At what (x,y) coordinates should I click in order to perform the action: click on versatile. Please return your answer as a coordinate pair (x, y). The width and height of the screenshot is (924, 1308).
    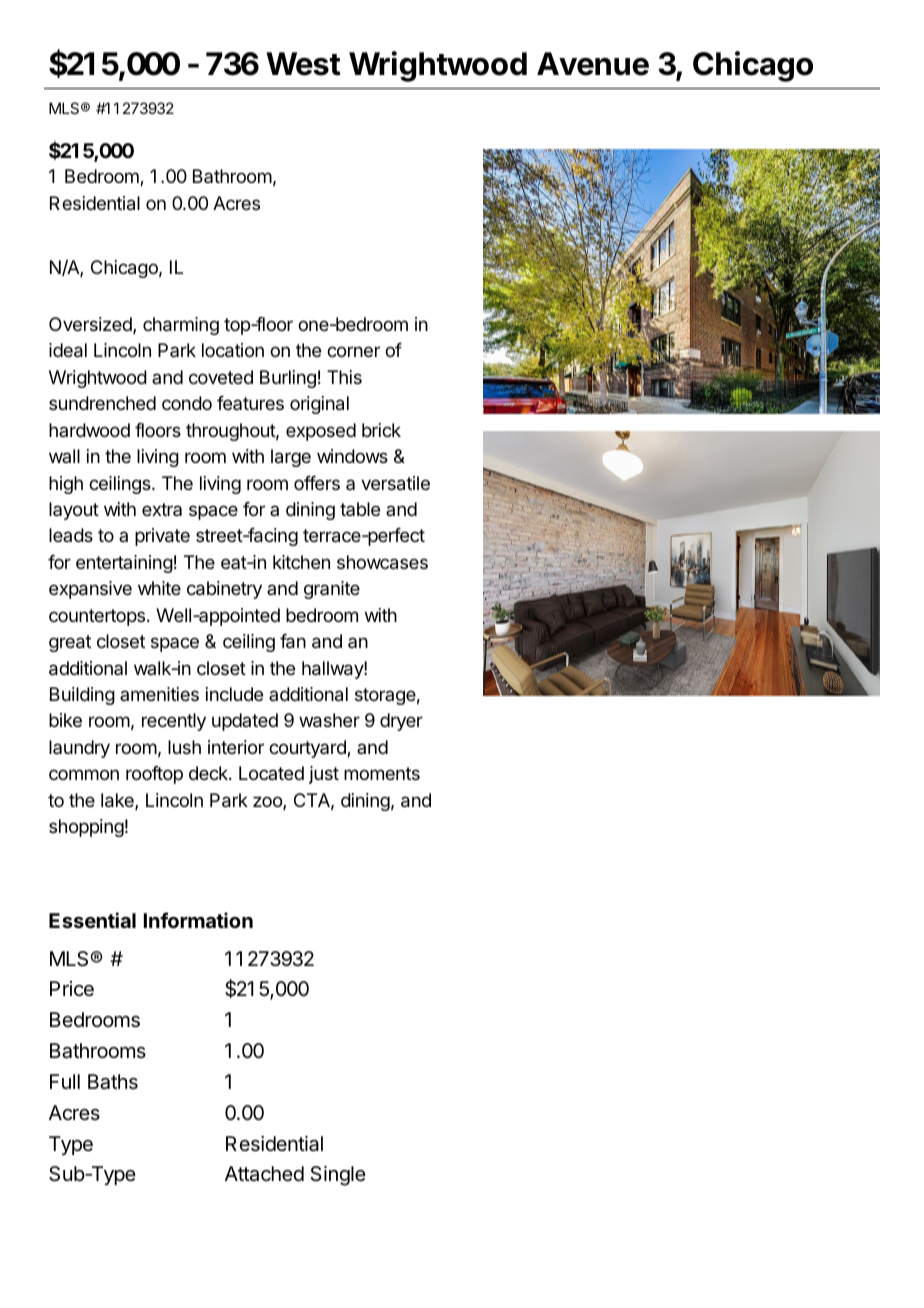
    Looking at the image, I should click on (395, 483).
